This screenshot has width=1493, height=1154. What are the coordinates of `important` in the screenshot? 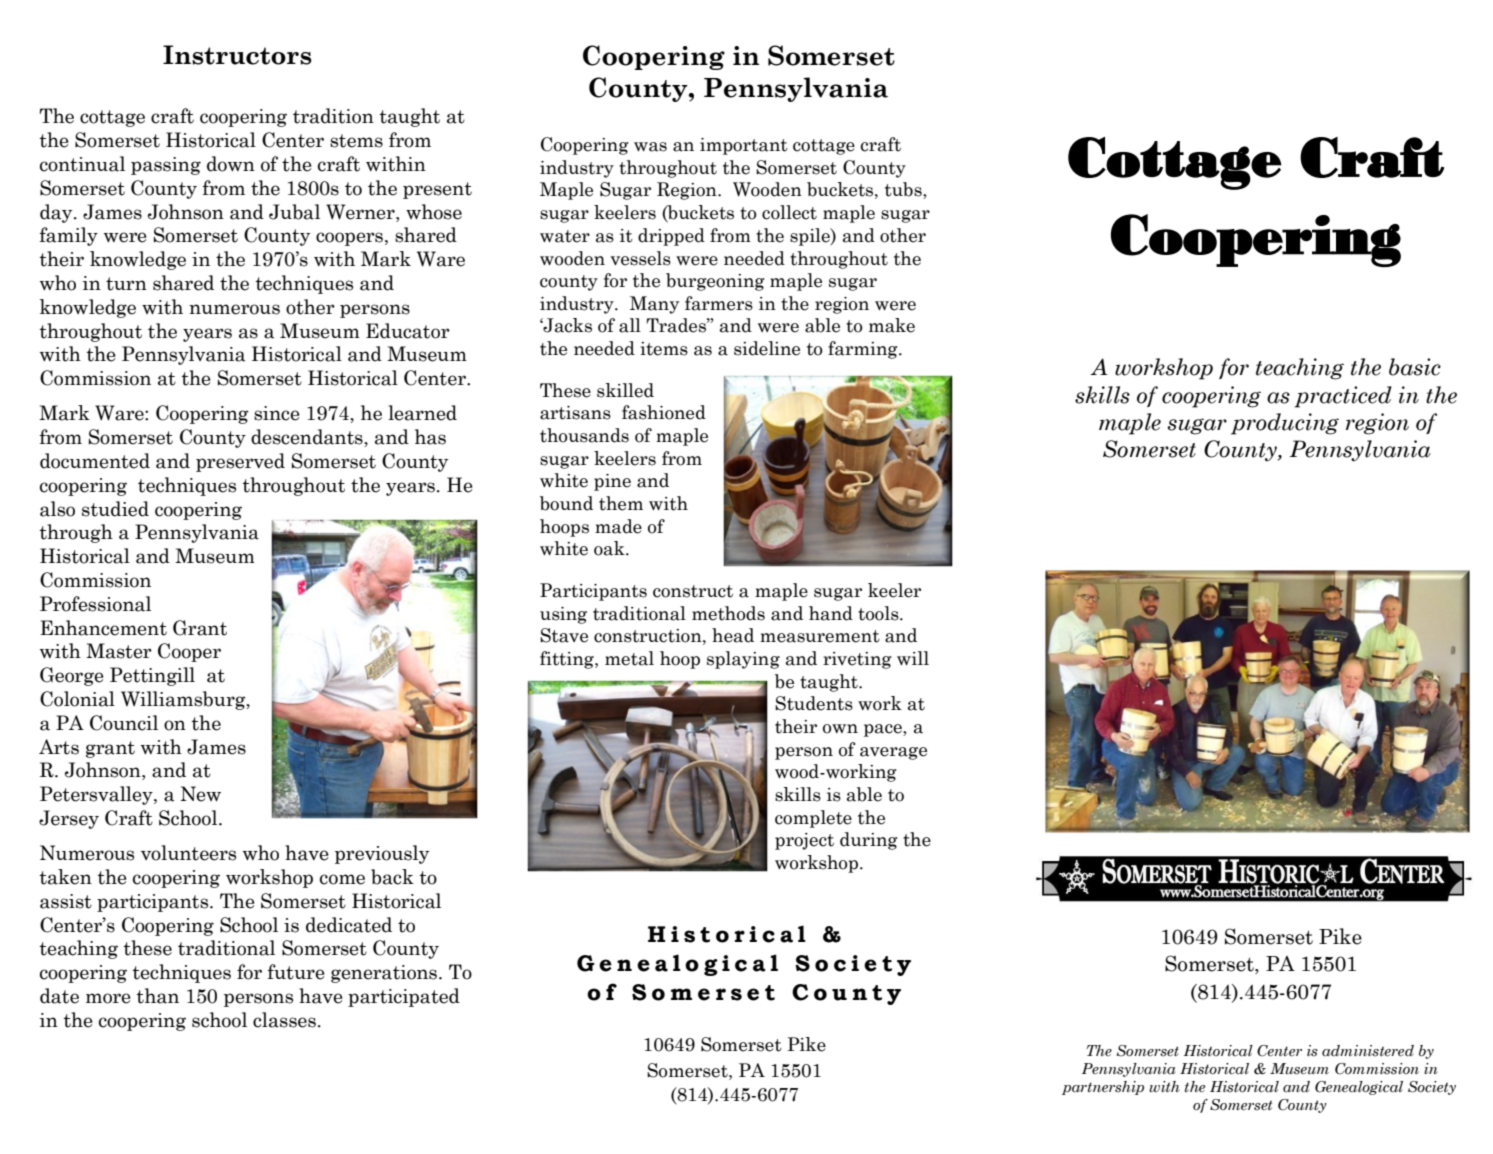 It's located at (744, 146).
